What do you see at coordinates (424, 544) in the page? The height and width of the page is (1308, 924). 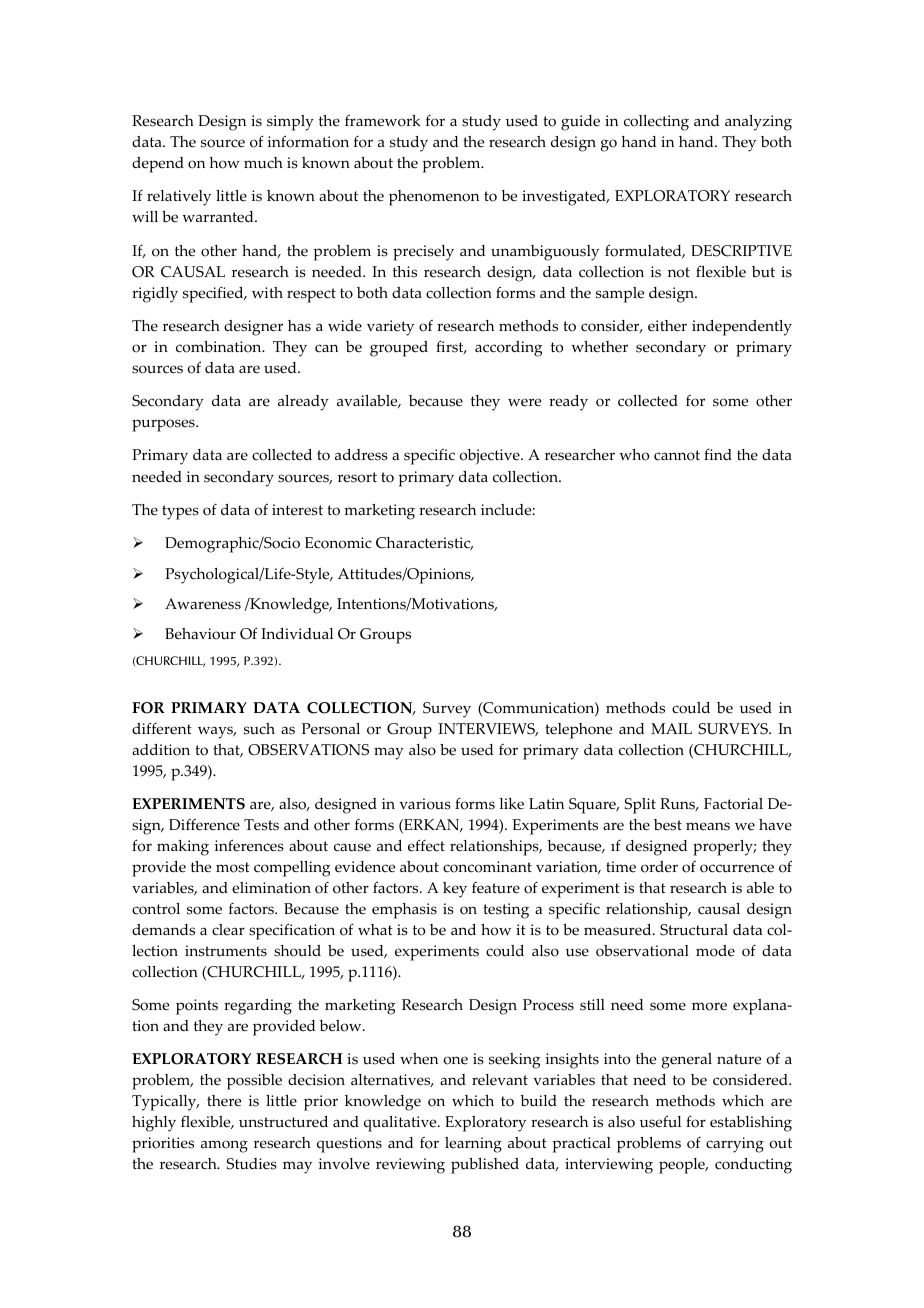 I see `Characteristic` at bounding box center [424, 544].
